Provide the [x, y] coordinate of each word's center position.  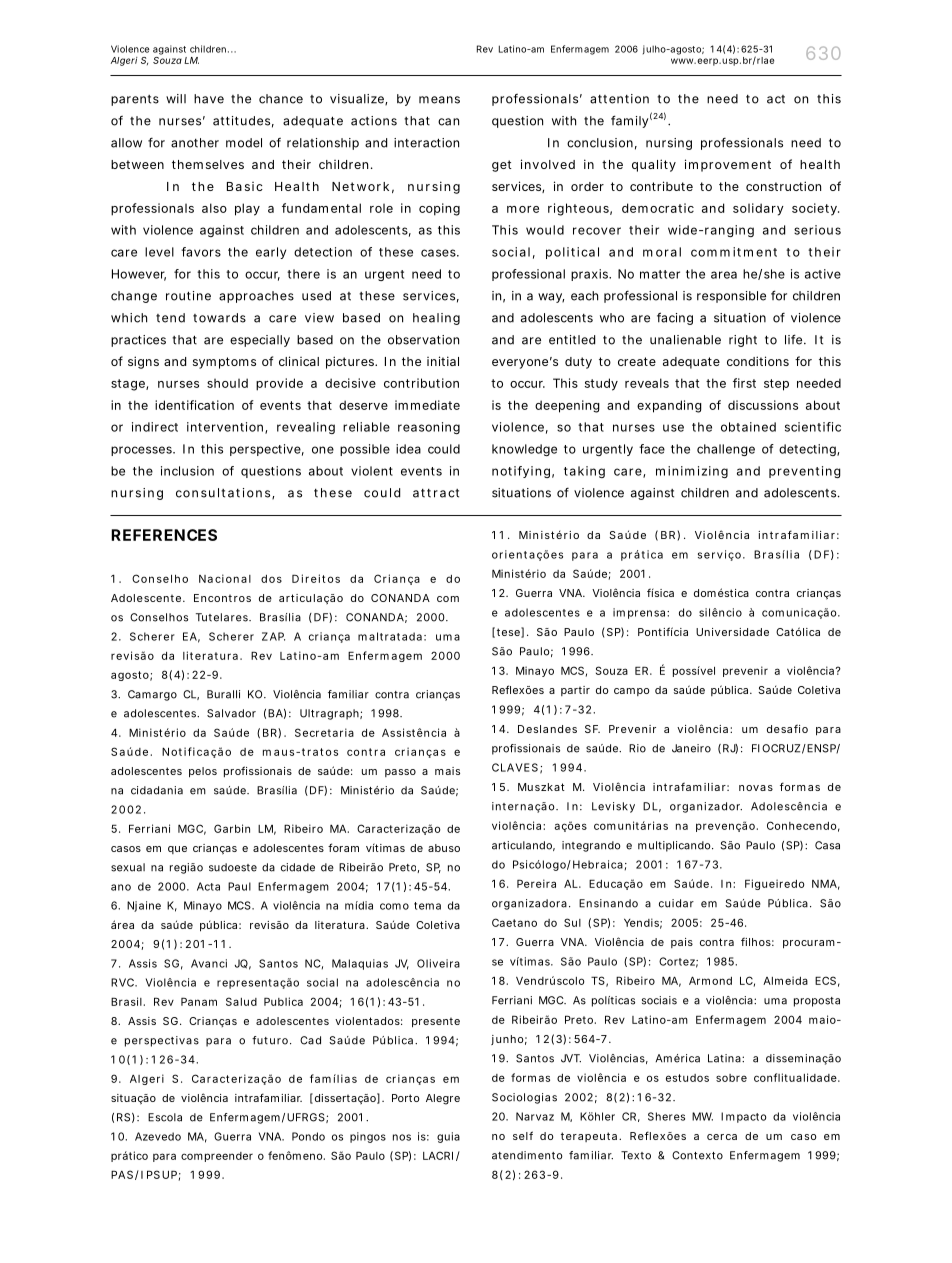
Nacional [225, 578]
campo [631, 692]
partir [575, 691]
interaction [426, 143]
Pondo [308, 1136]
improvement [728, 165]
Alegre [443, 1099]
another [195, 143]
